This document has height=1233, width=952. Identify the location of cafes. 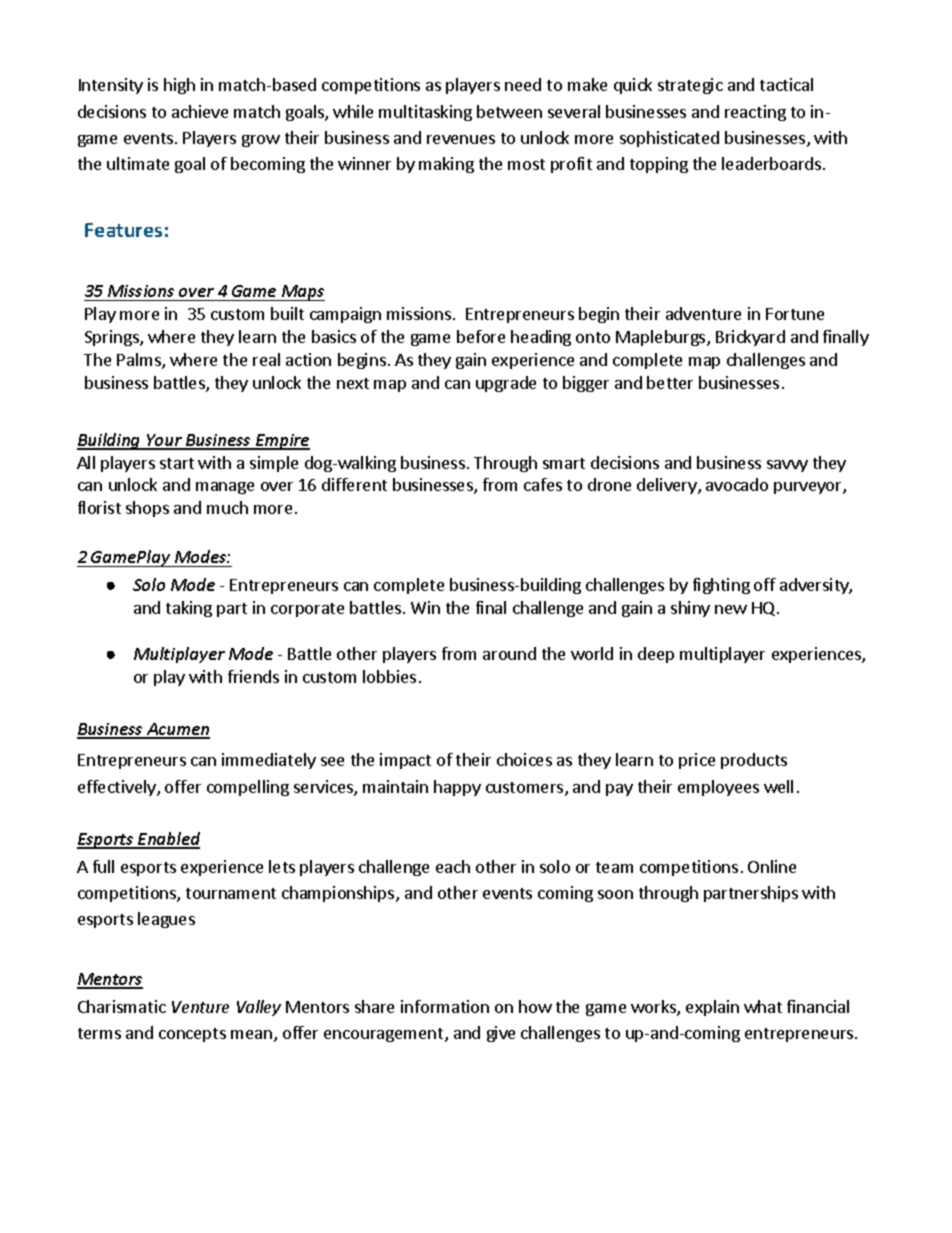
(543, 484).
